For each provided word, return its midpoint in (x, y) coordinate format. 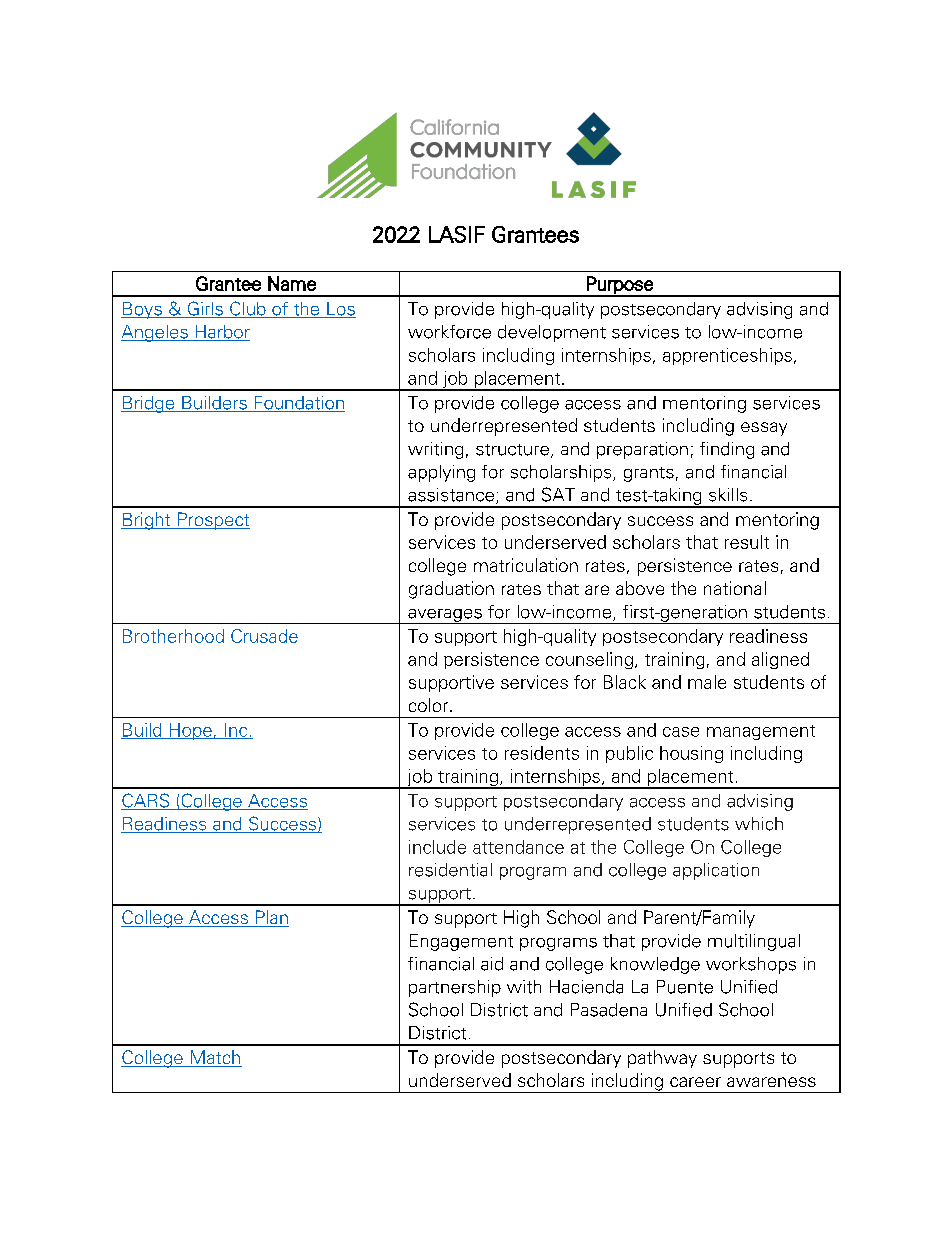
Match (215, 1058)
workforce (449, 332)
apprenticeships (727, 356)
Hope (190, 731)
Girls (205, 309)
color (430, 705)
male (707, 682)
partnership (455, 988)
